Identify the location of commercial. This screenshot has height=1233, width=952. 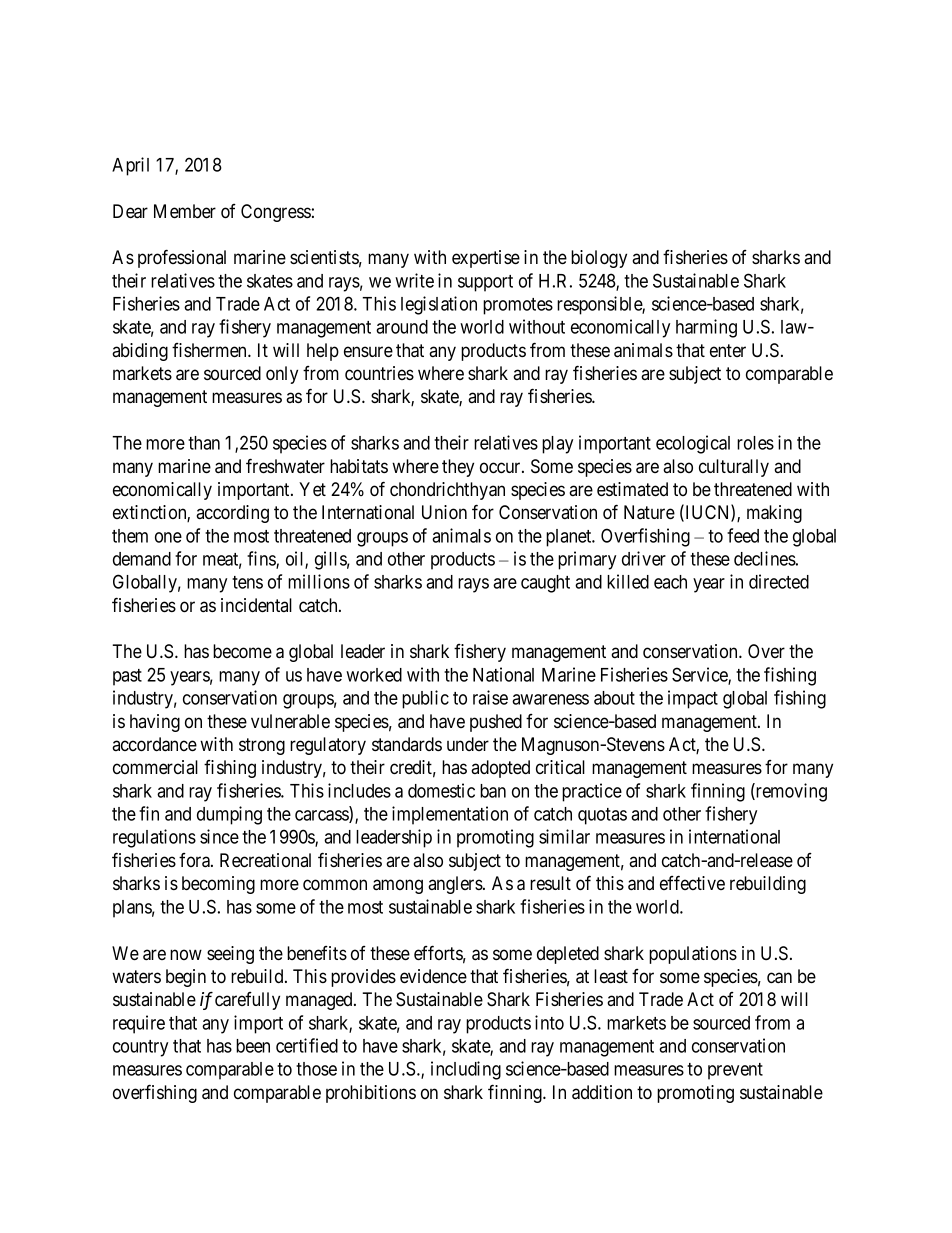
(155, 767).
